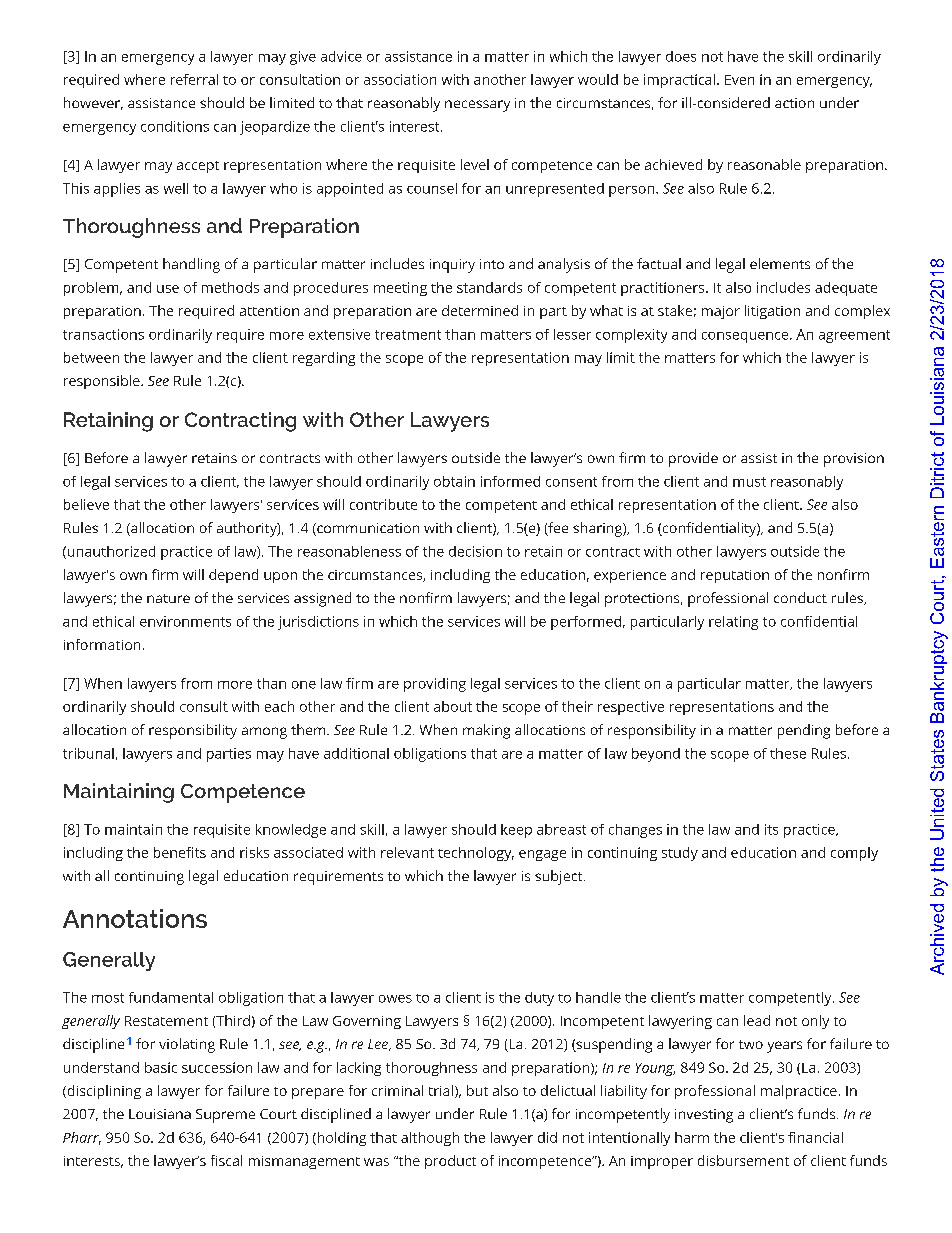  What do you see at coordinates (475, 551) in the document?
I see `decision` at bounding box center [475, 551].
